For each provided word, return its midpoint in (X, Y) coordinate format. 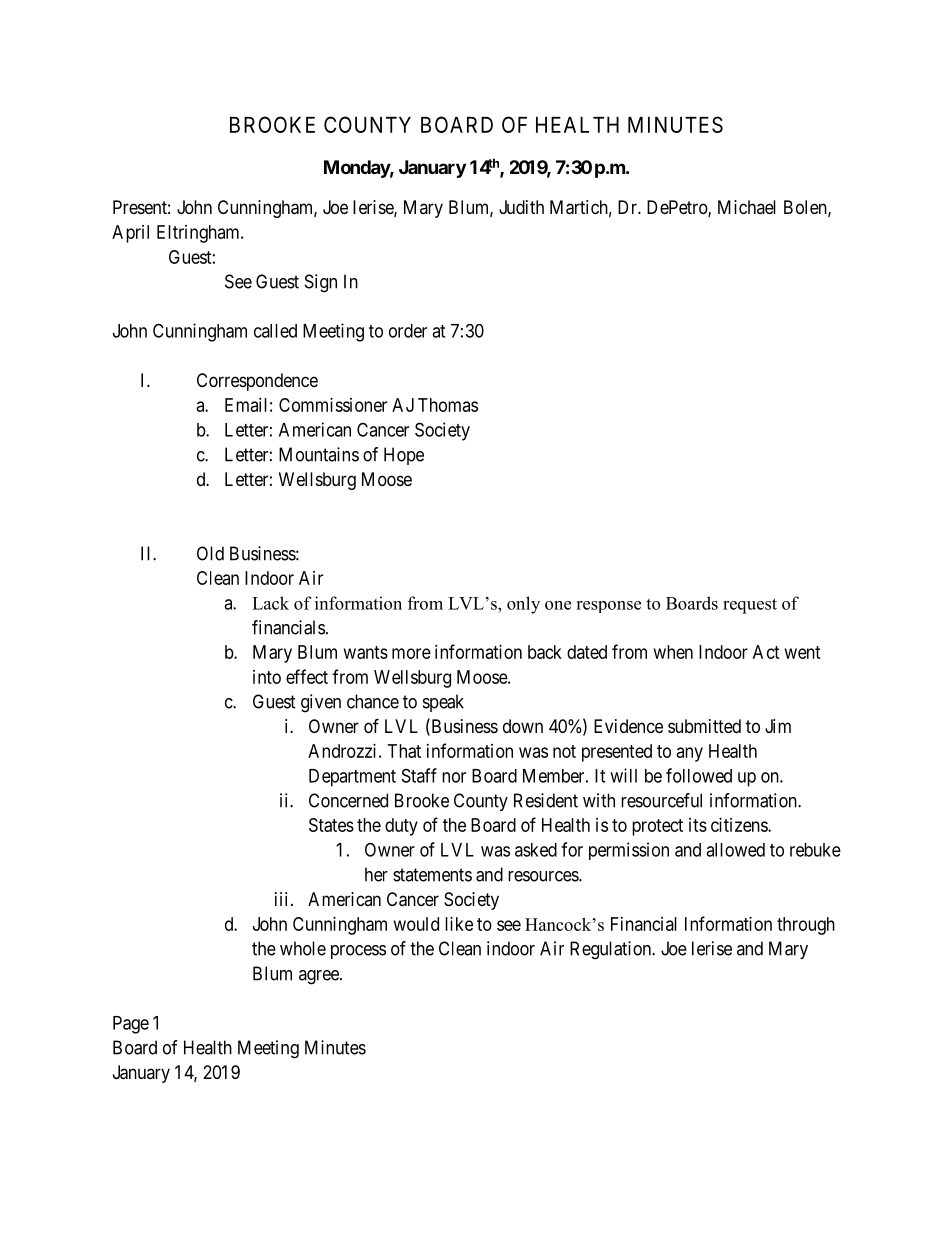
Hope (404, 456)
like (459, 924)
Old (210, 553)
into (267, 677)
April (130, 234)
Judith (521, 207)
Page (131, 1025)
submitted (704, 726)
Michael (747, 207)
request (750, 606)
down (523, 726)
